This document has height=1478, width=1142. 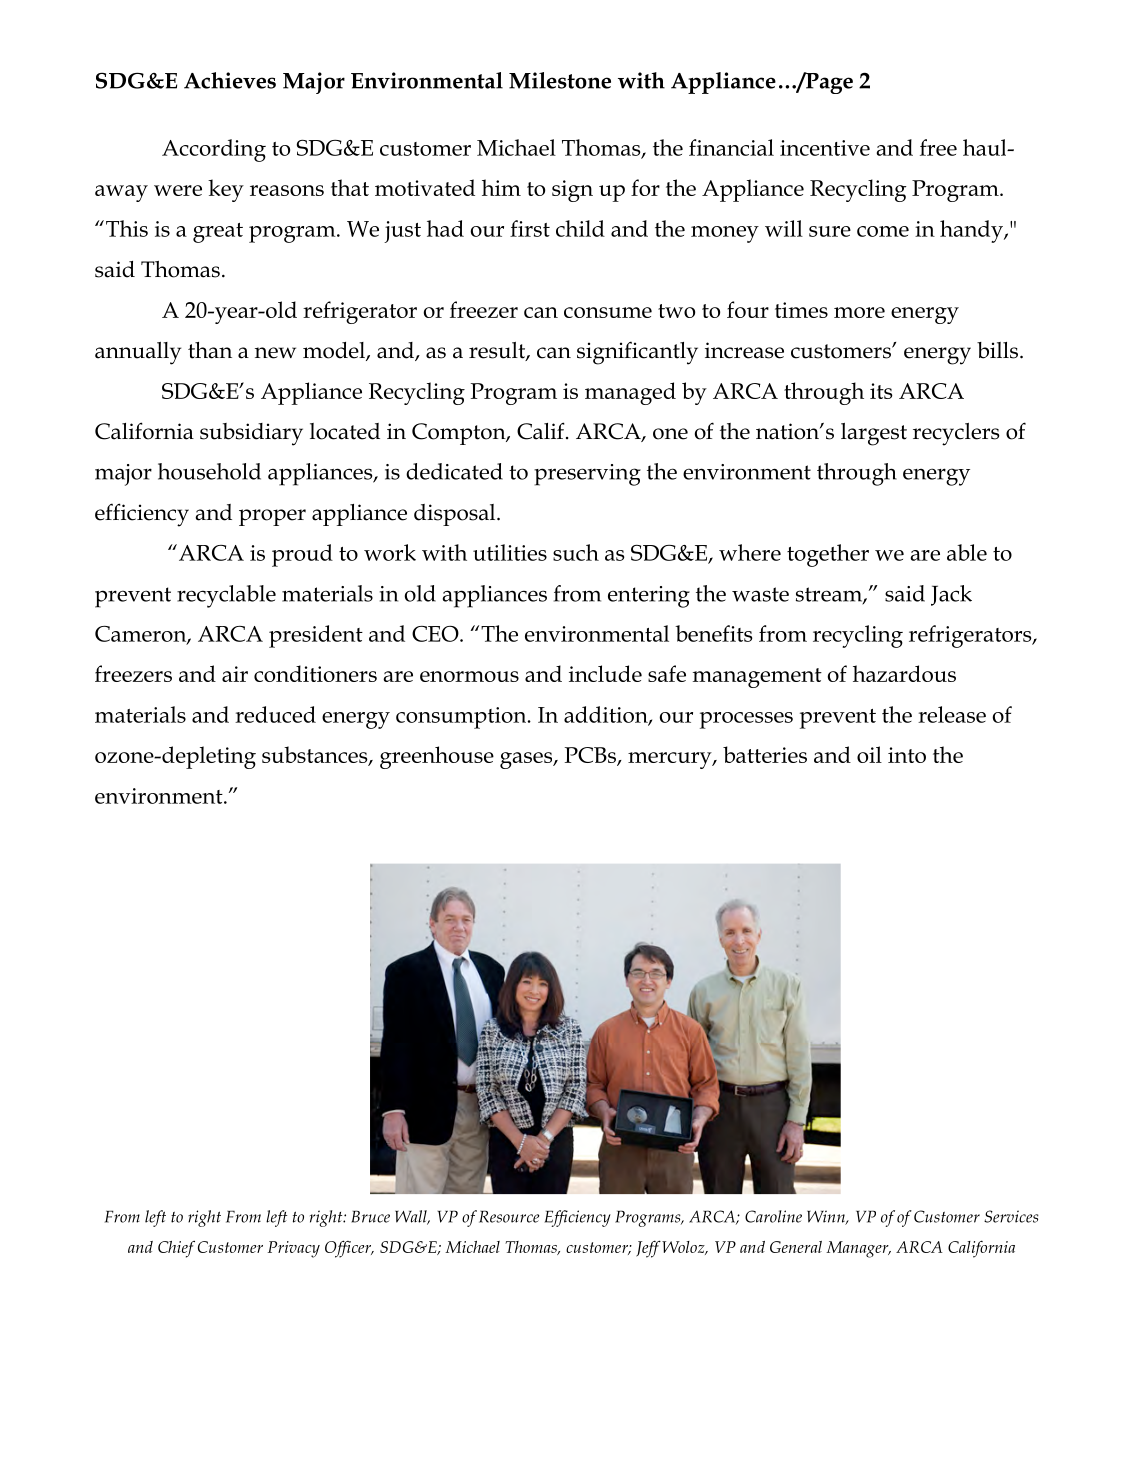 What do you see at coordinates (825, 148) in the document?
I see `incentive` at bounding box center [825, 148].
